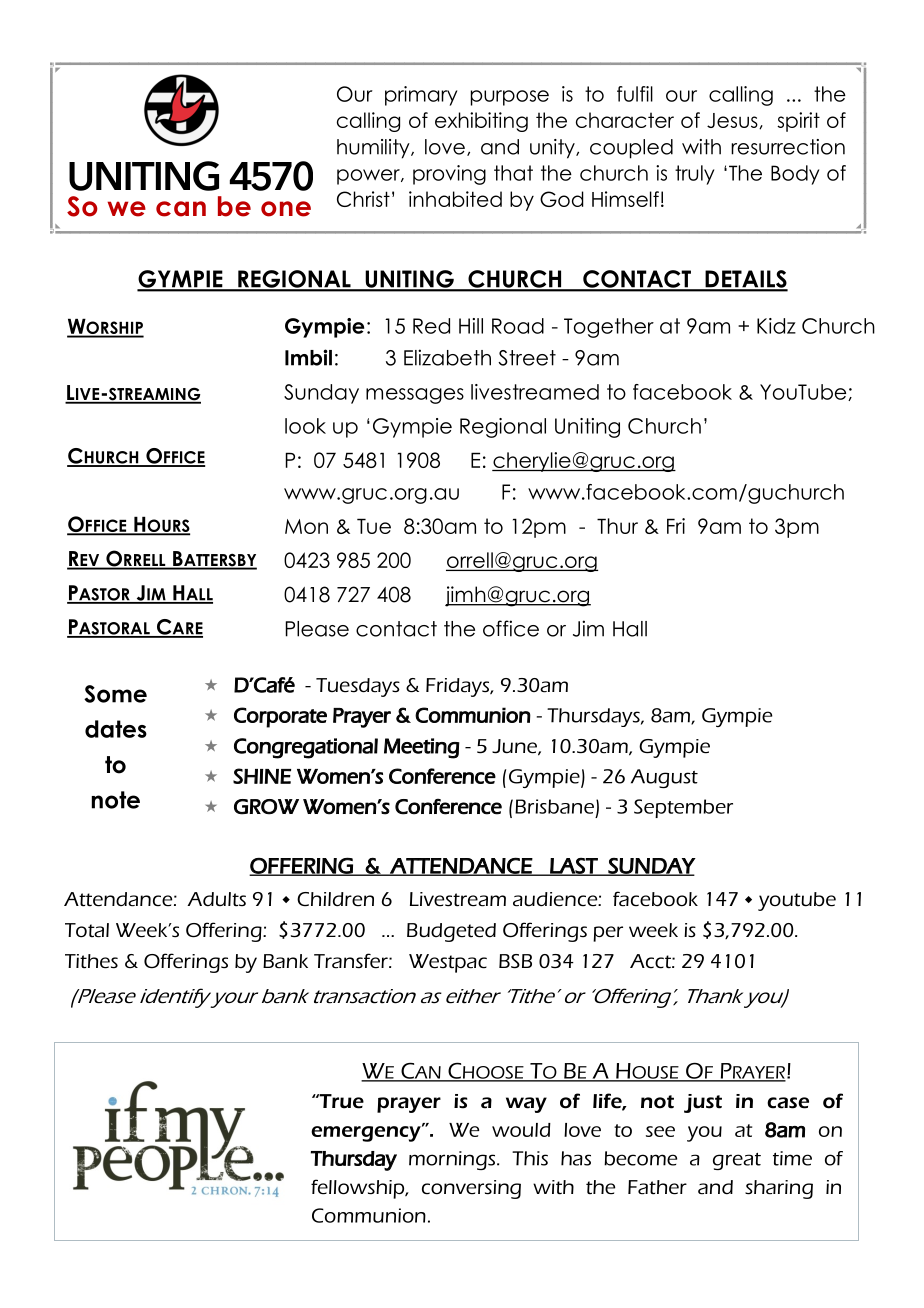  Describe the element at coordinates (415, 396) in the screenshot. I see `messages` at that location.
